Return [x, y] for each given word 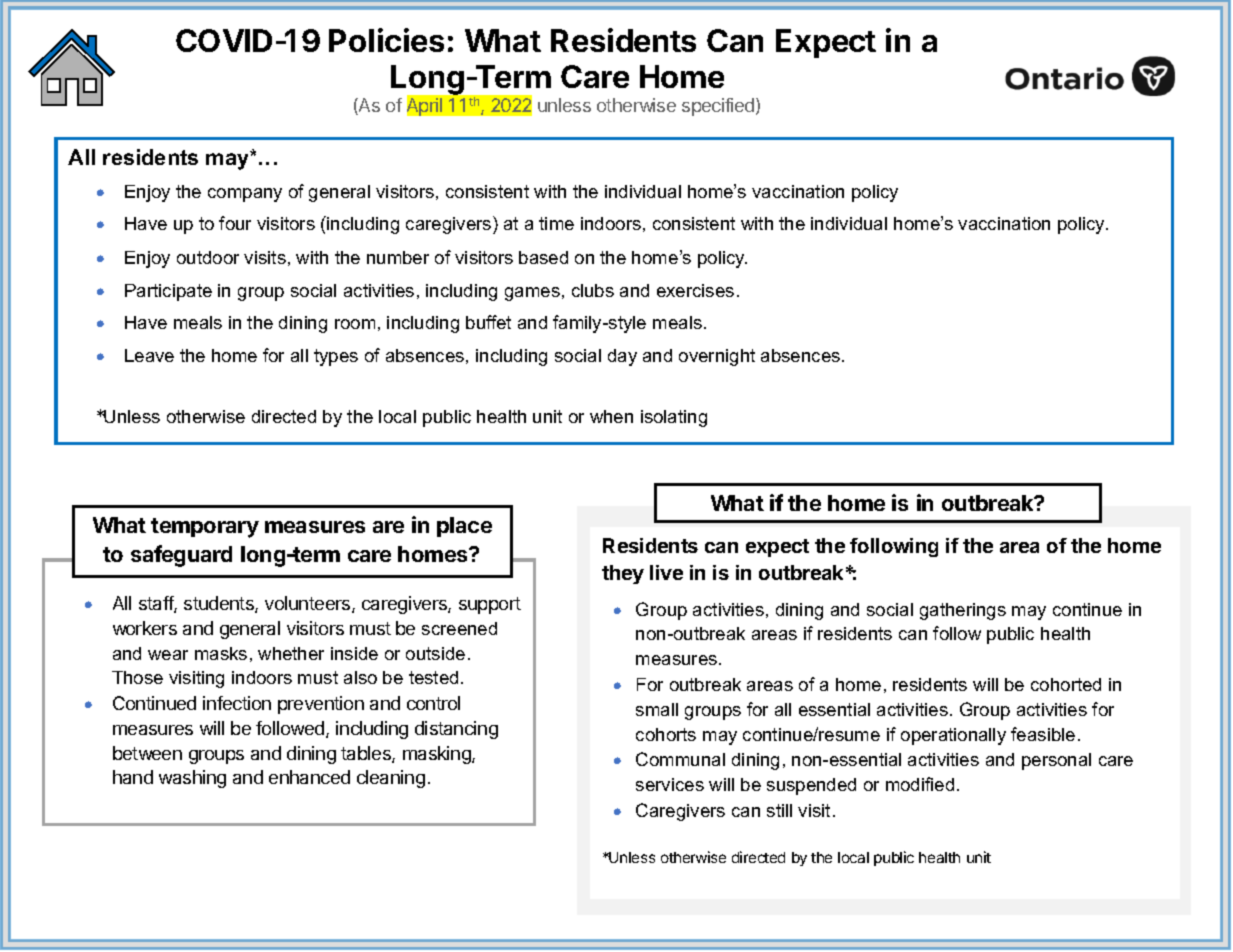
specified [719, 107]
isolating [674, 418]
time [556, 223]
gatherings [963, 611]
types [336, 357]
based [543, 257]
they [623, 574]
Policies [386, 40]
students [220, 604]
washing [192, 779]
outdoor [208, 257]
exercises [695, 290]
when [611, 416]
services [670, 784]
